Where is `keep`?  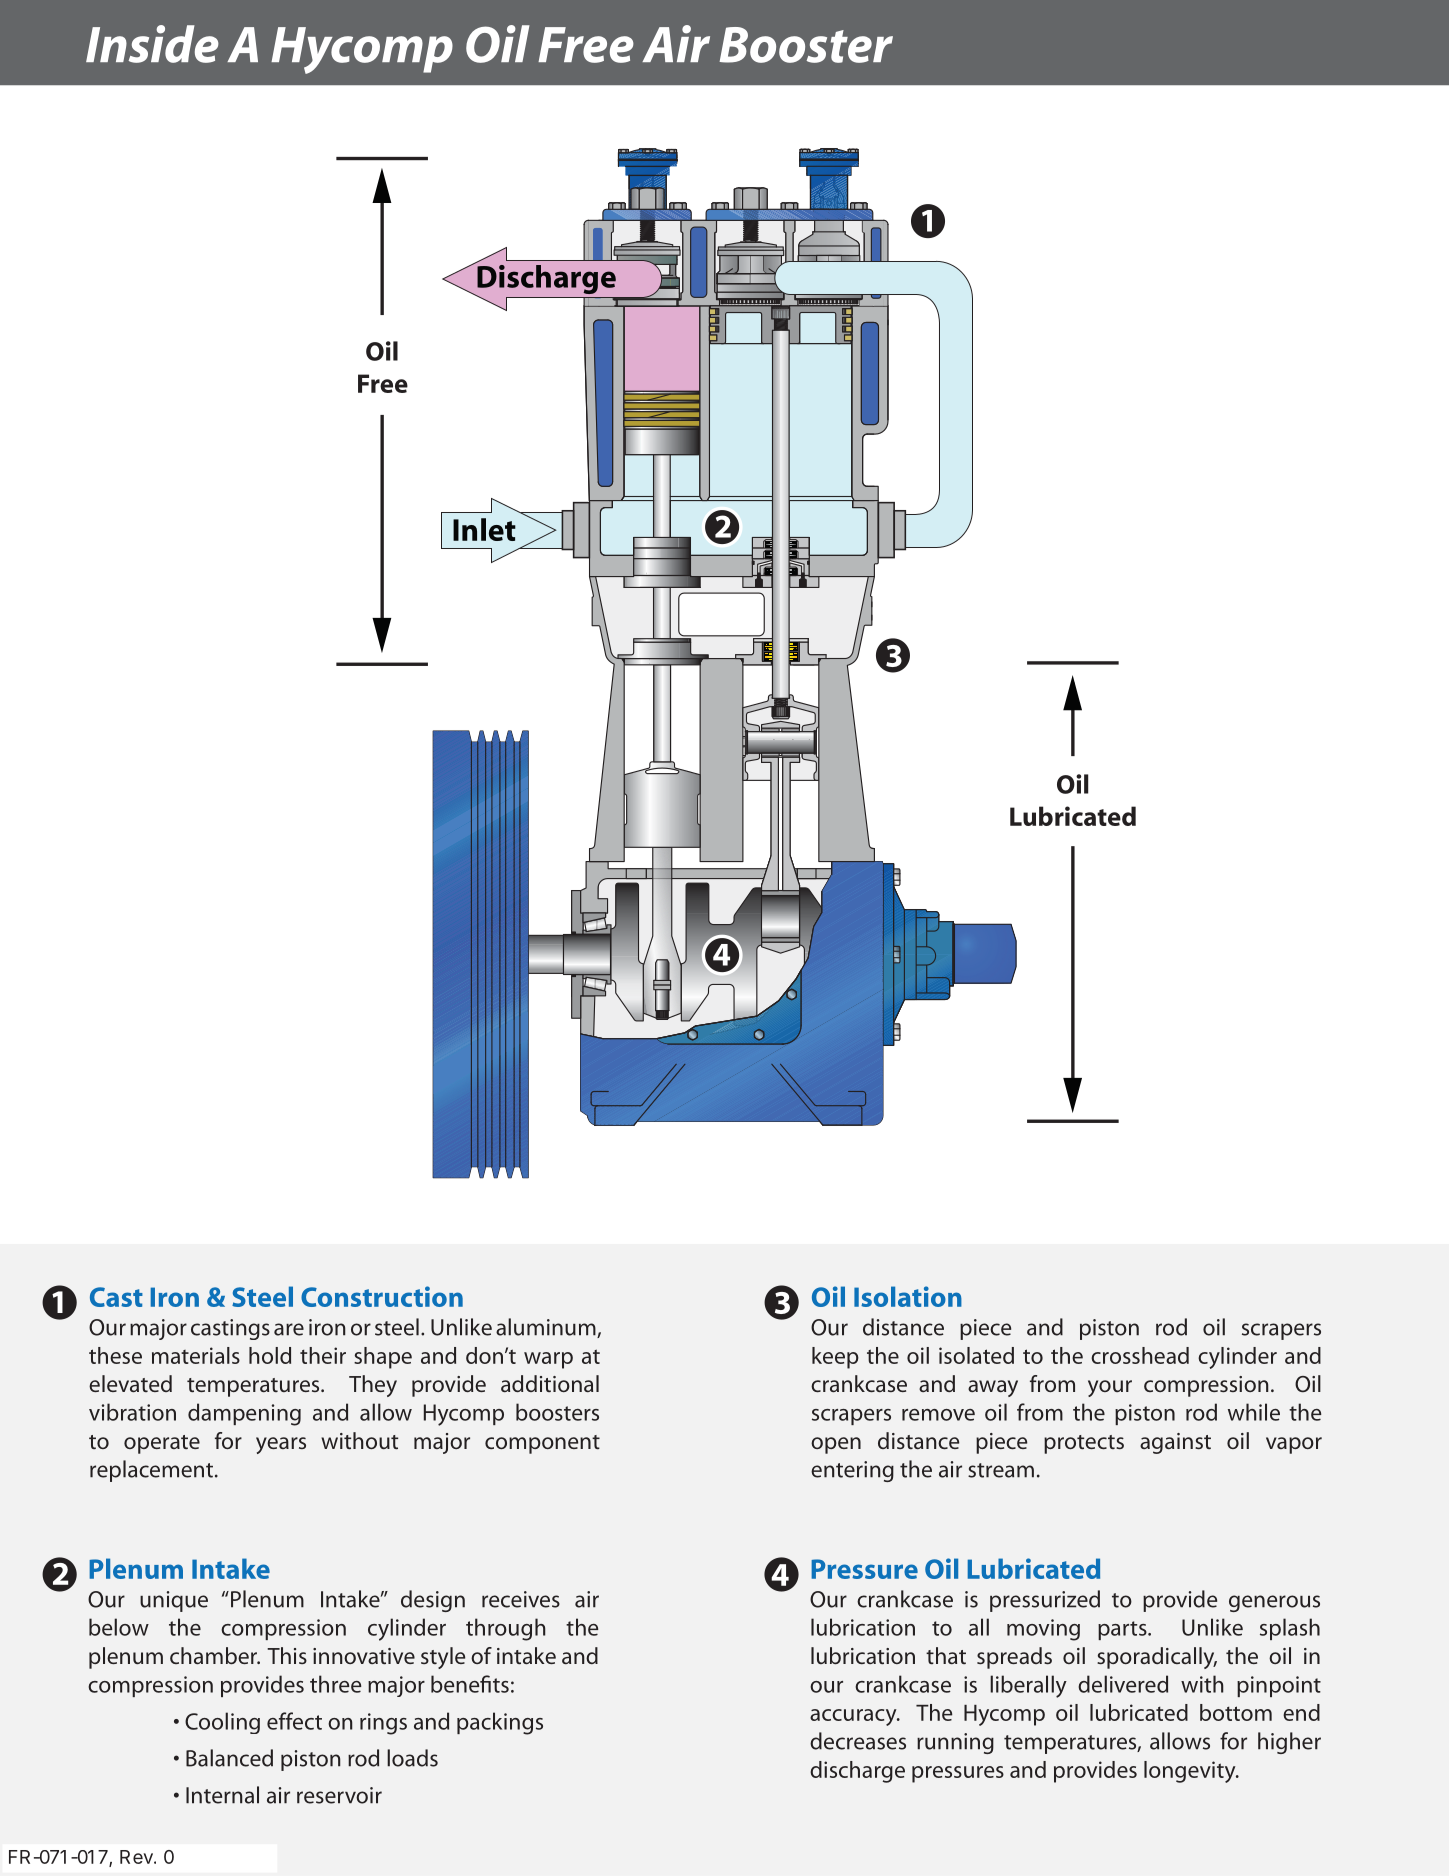
keep is located at coordinates (835, 1358).
